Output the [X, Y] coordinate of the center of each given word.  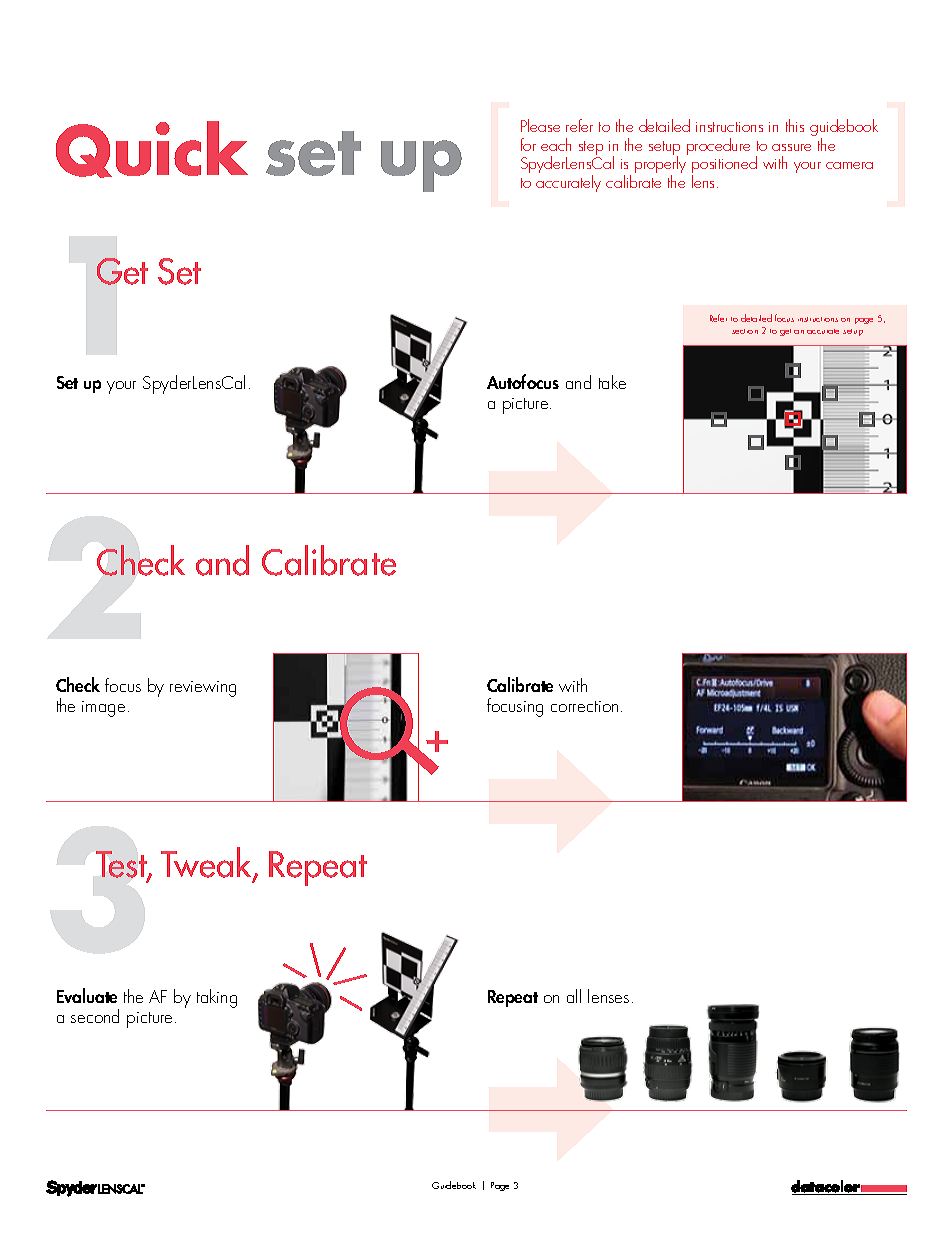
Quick [152, 149]
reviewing [203, 689]
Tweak [207, 863]
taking [217, 998]
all [574, 996]
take [612, 382]
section [745, 331]
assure [791, 147]
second [95, 1016]
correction [584, 706]
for [528, 144]
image [103, 709]
